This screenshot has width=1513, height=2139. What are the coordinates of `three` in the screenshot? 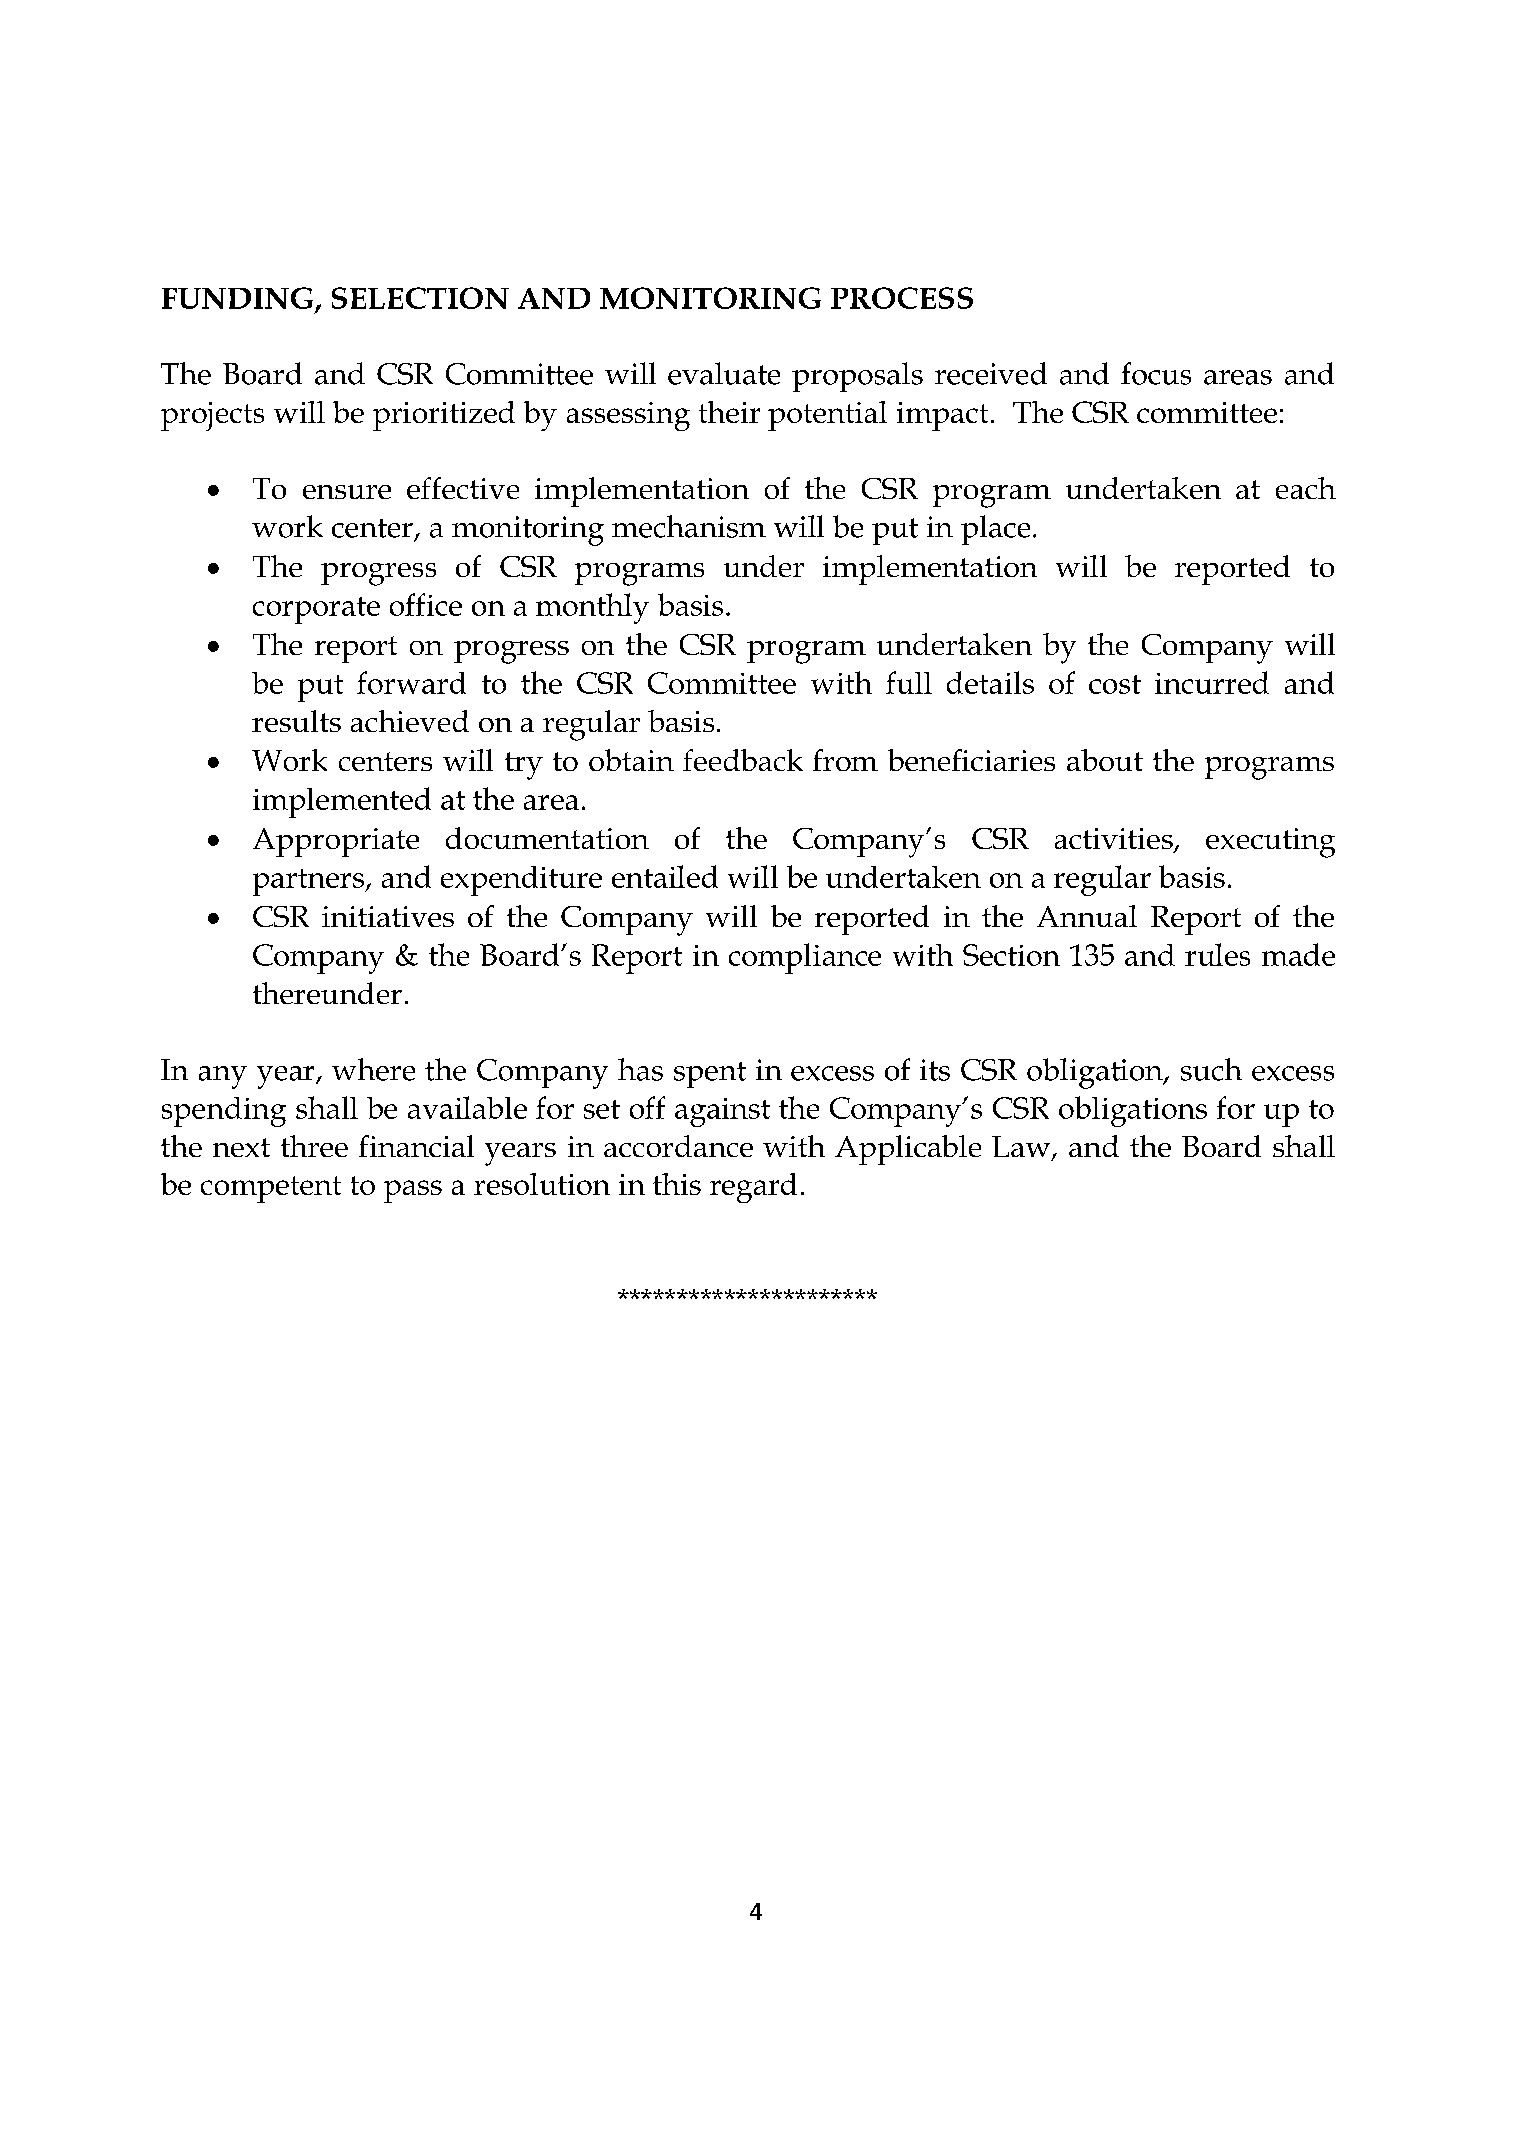 It's located at (314, 1146).
